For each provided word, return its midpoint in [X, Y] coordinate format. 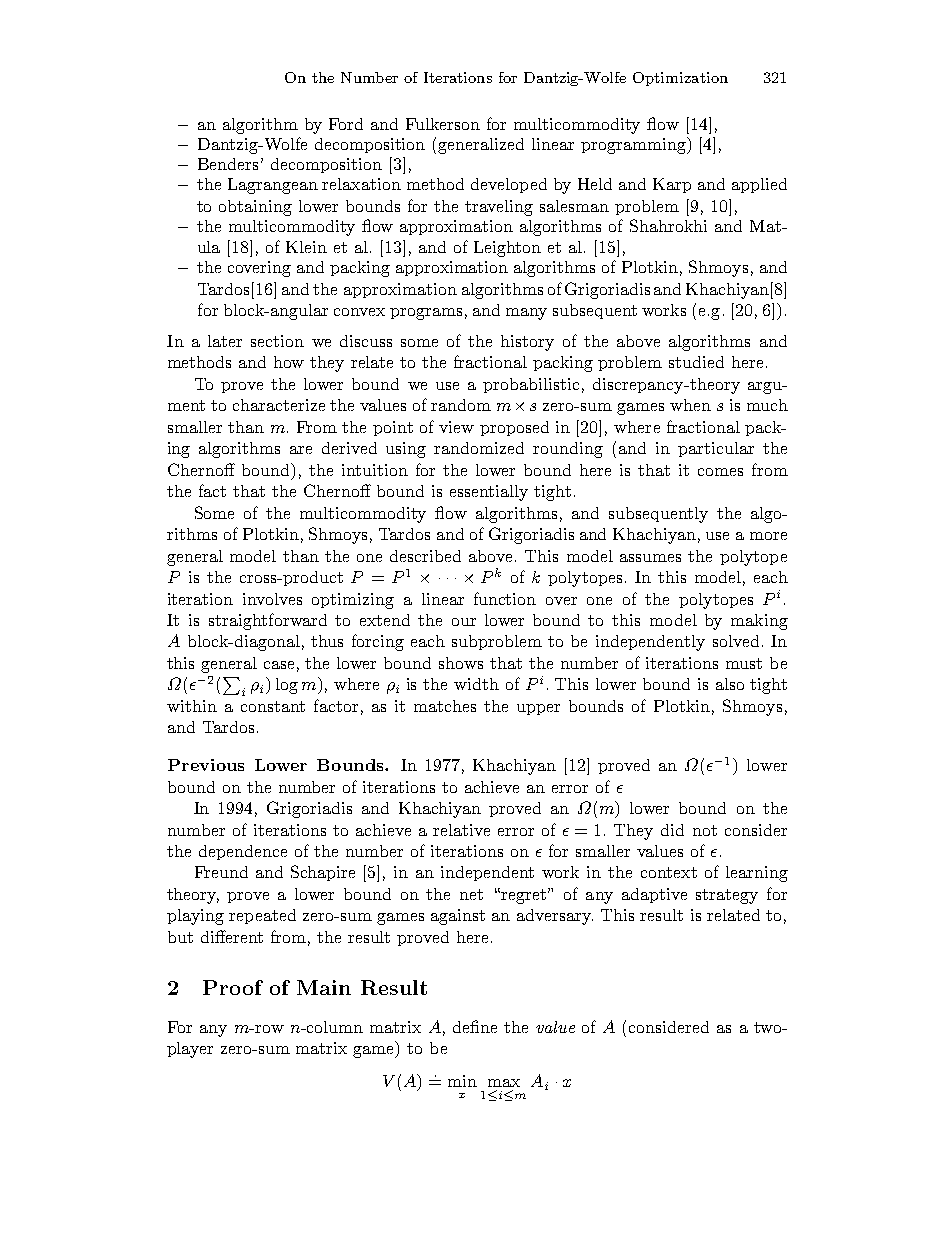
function [505, 598]
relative [461, 830]
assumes [650, 558]
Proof [233, 987]
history [527, 343]
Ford [346, 124]
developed [509, 185]
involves [272, 599]
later [225, 341]
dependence [243, 852]
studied [696, 362]
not [705, 830]
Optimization [680, 79]
